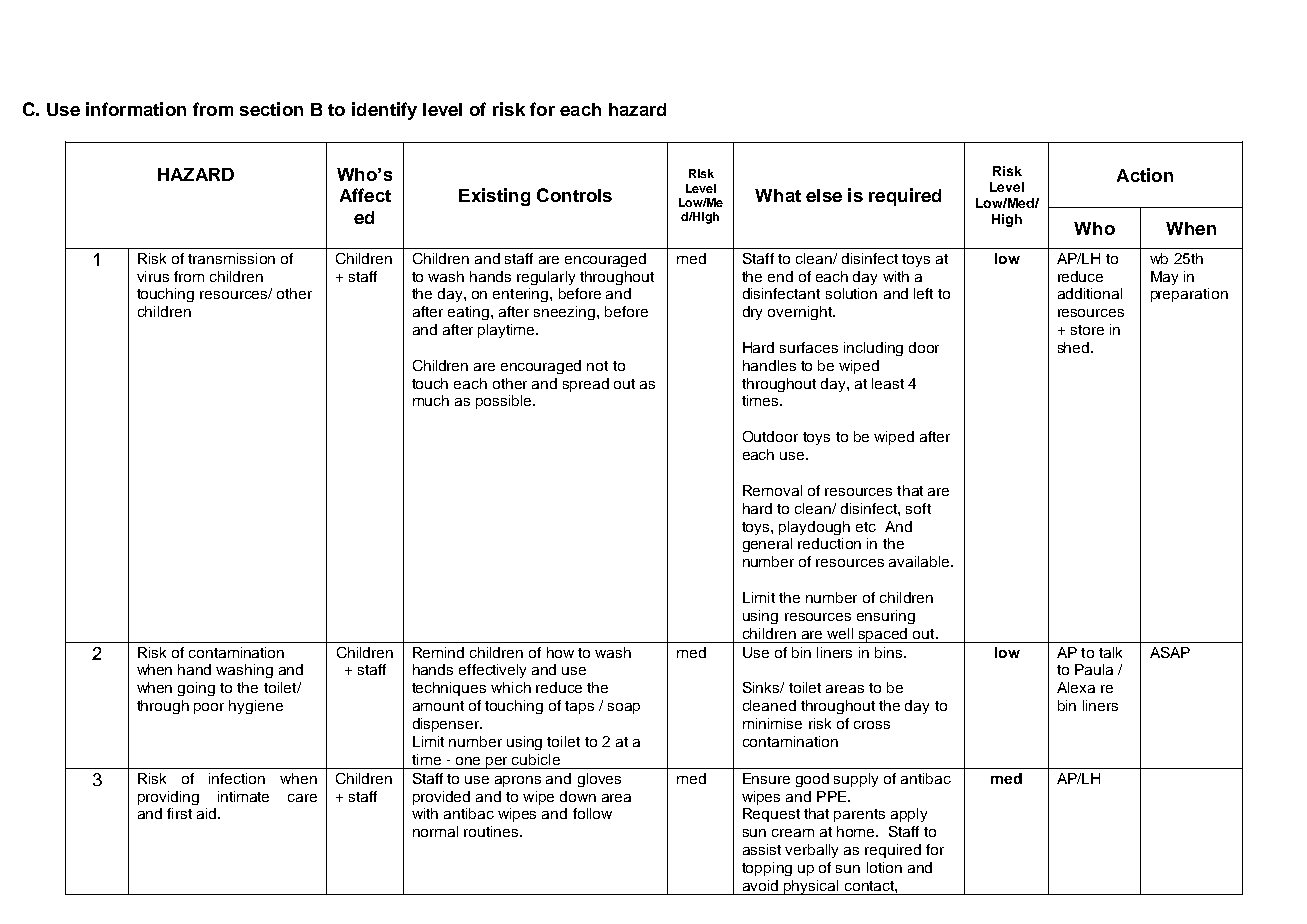 The width and height of the page is (1307, 924). I want to click on lotion, so click(884, 867).
